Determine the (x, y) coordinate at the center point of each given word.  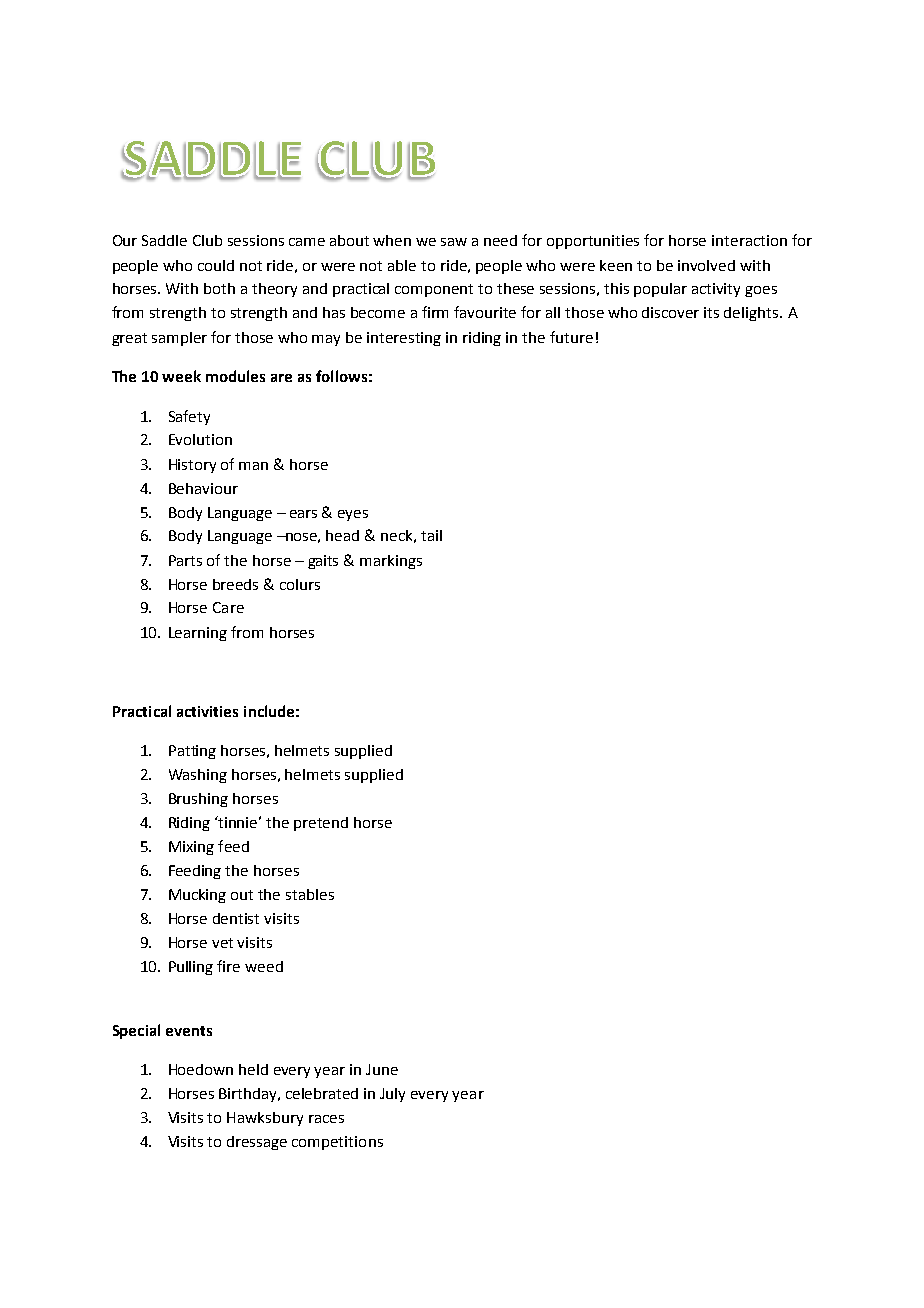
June (382, 1069)
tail (431, 535)
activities (207, 711)
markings (391, 562)
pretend (321, 824)
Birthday (249, 1095)
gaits (323, 562)
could (216, 265)
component (434, 290)
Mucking (197, 896)
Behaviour (203, 488)
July (392, 1095)
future (571, 337)
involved (706, 265)
